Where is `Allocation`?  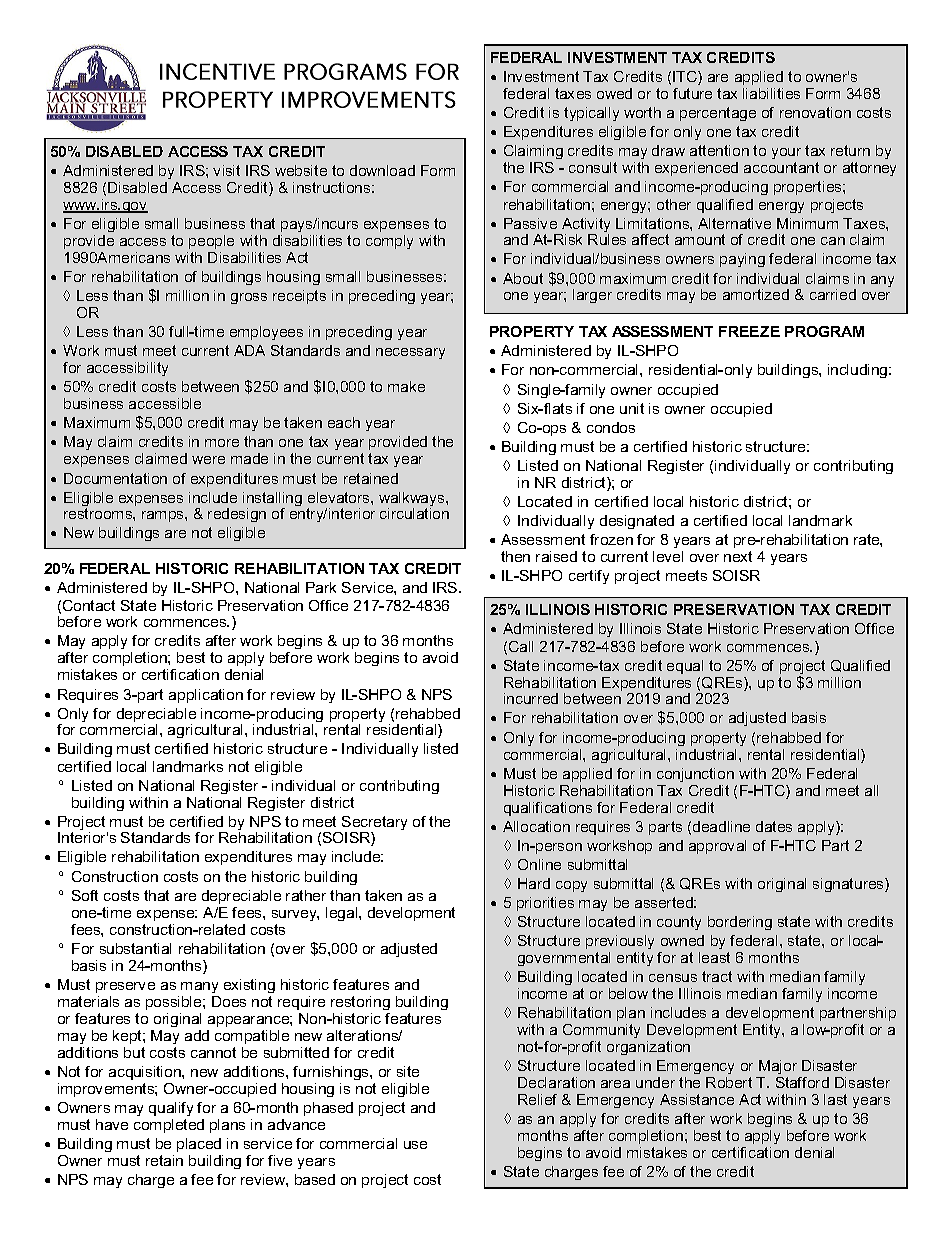
Allocation is located at coordinates (536, 826).
